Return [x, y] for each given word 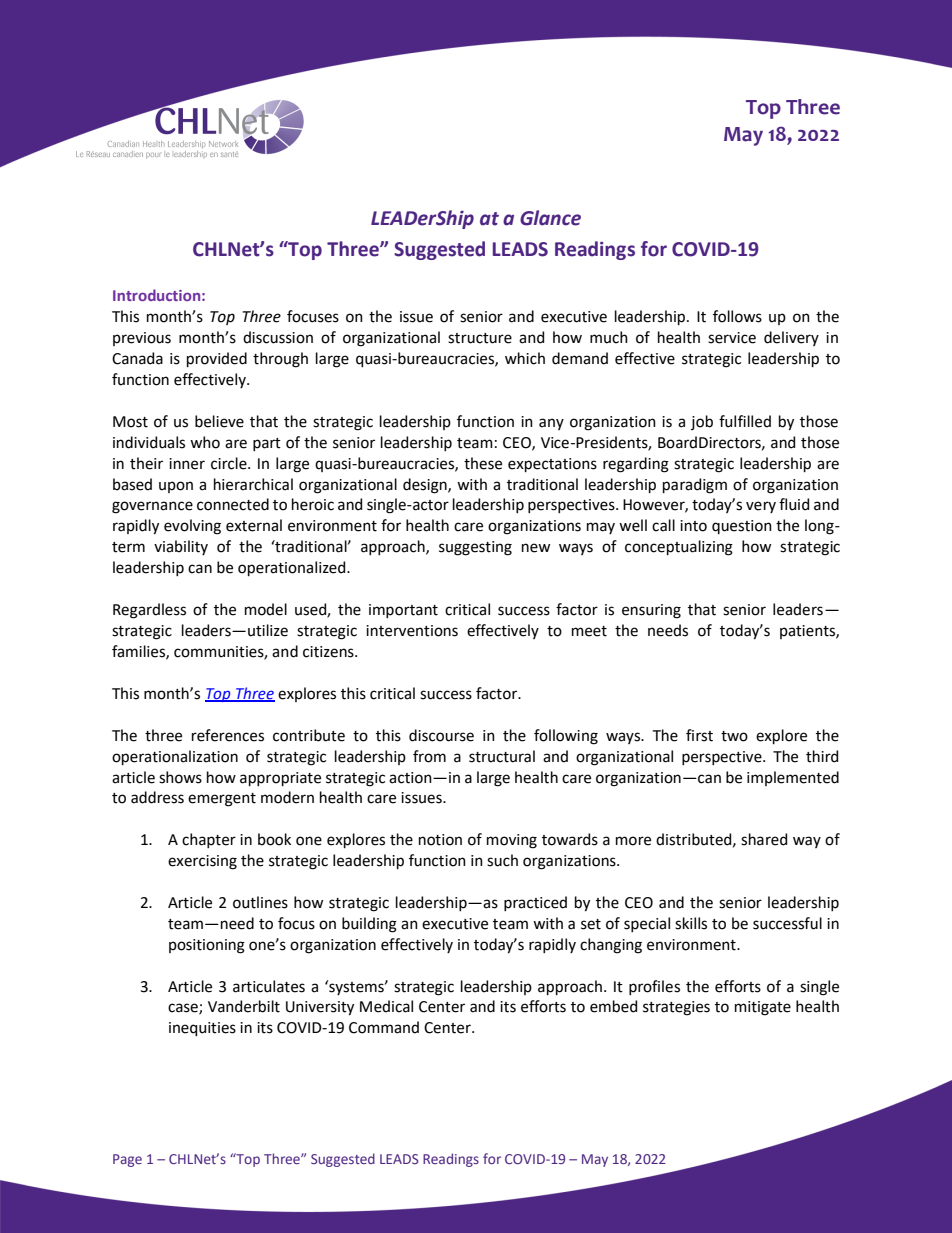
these [483, 463]
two [734, 736]
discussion [278, 337]
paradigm [695, 486]
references [228, 735]
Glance [550, 218]
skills [691, 923]
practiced [535, 903]
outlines [260, 902]
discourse [441, 735]
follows [737, 316]
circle [230, 463]
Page [127, 1160]
